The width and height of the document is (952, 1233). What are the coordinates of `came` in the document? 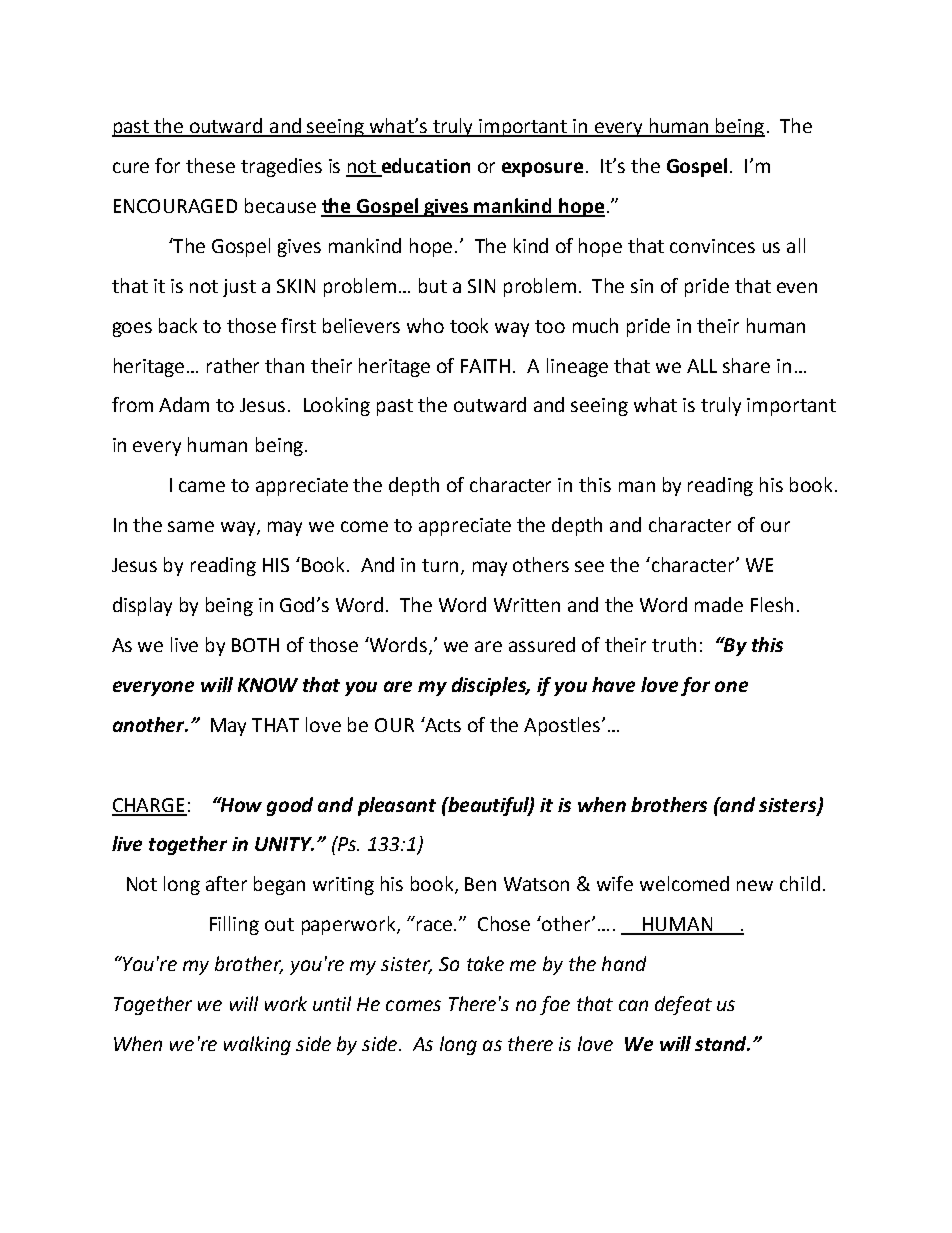 It's located at (202, 486).
